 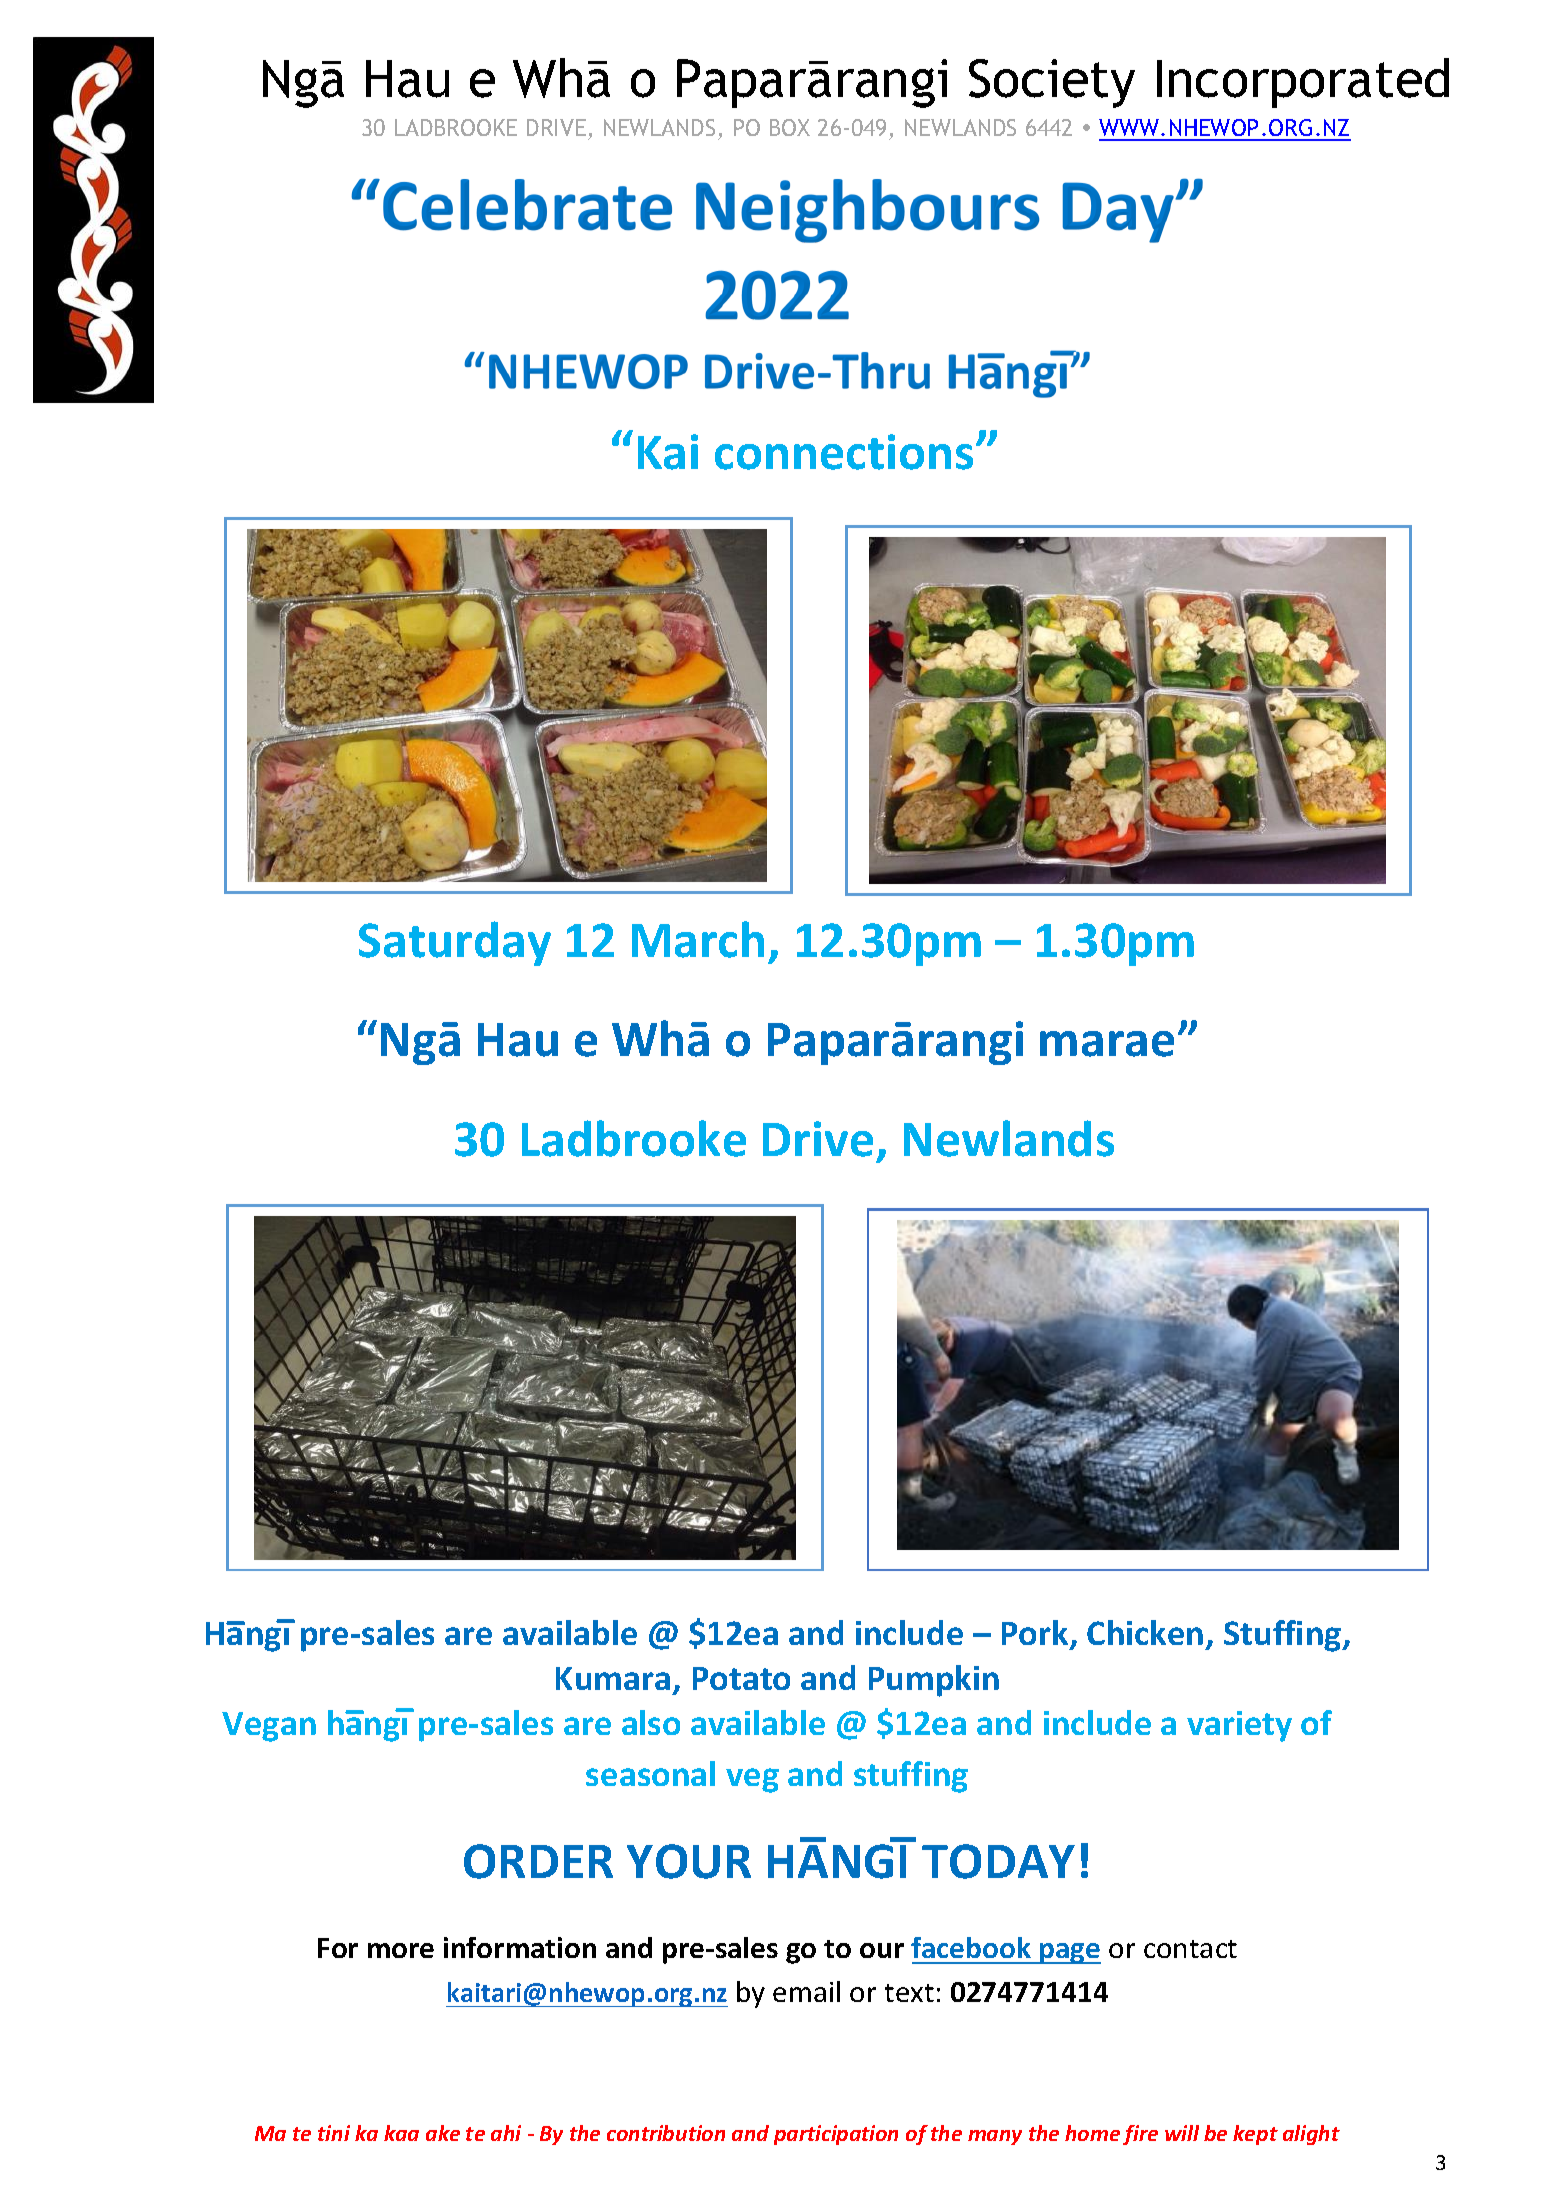 I want to click on kaa, so click(x=401, y=2133).
